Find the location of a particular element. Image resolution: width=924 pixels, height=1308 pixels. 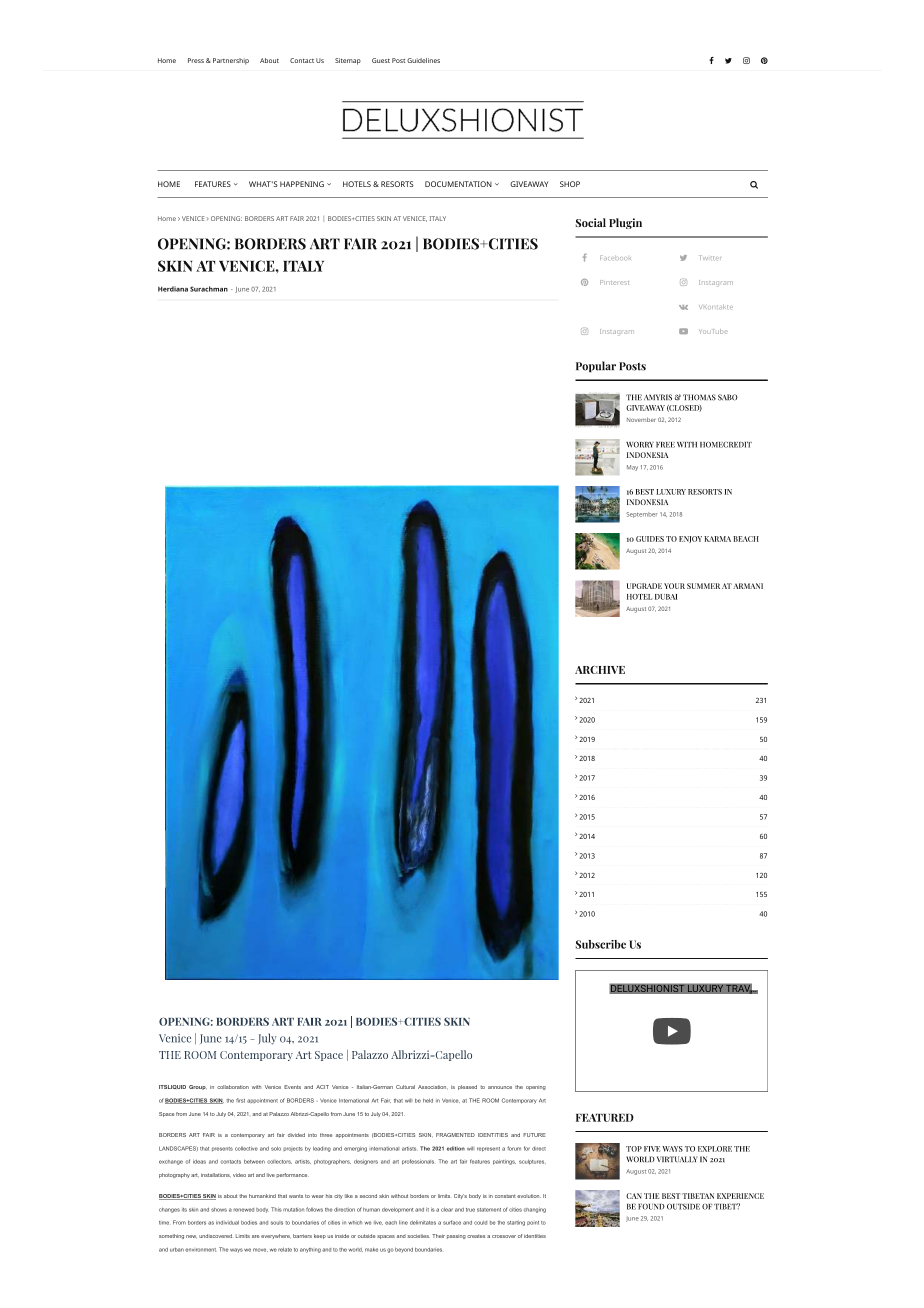

SHOP is located at coordinates (570, 184).
